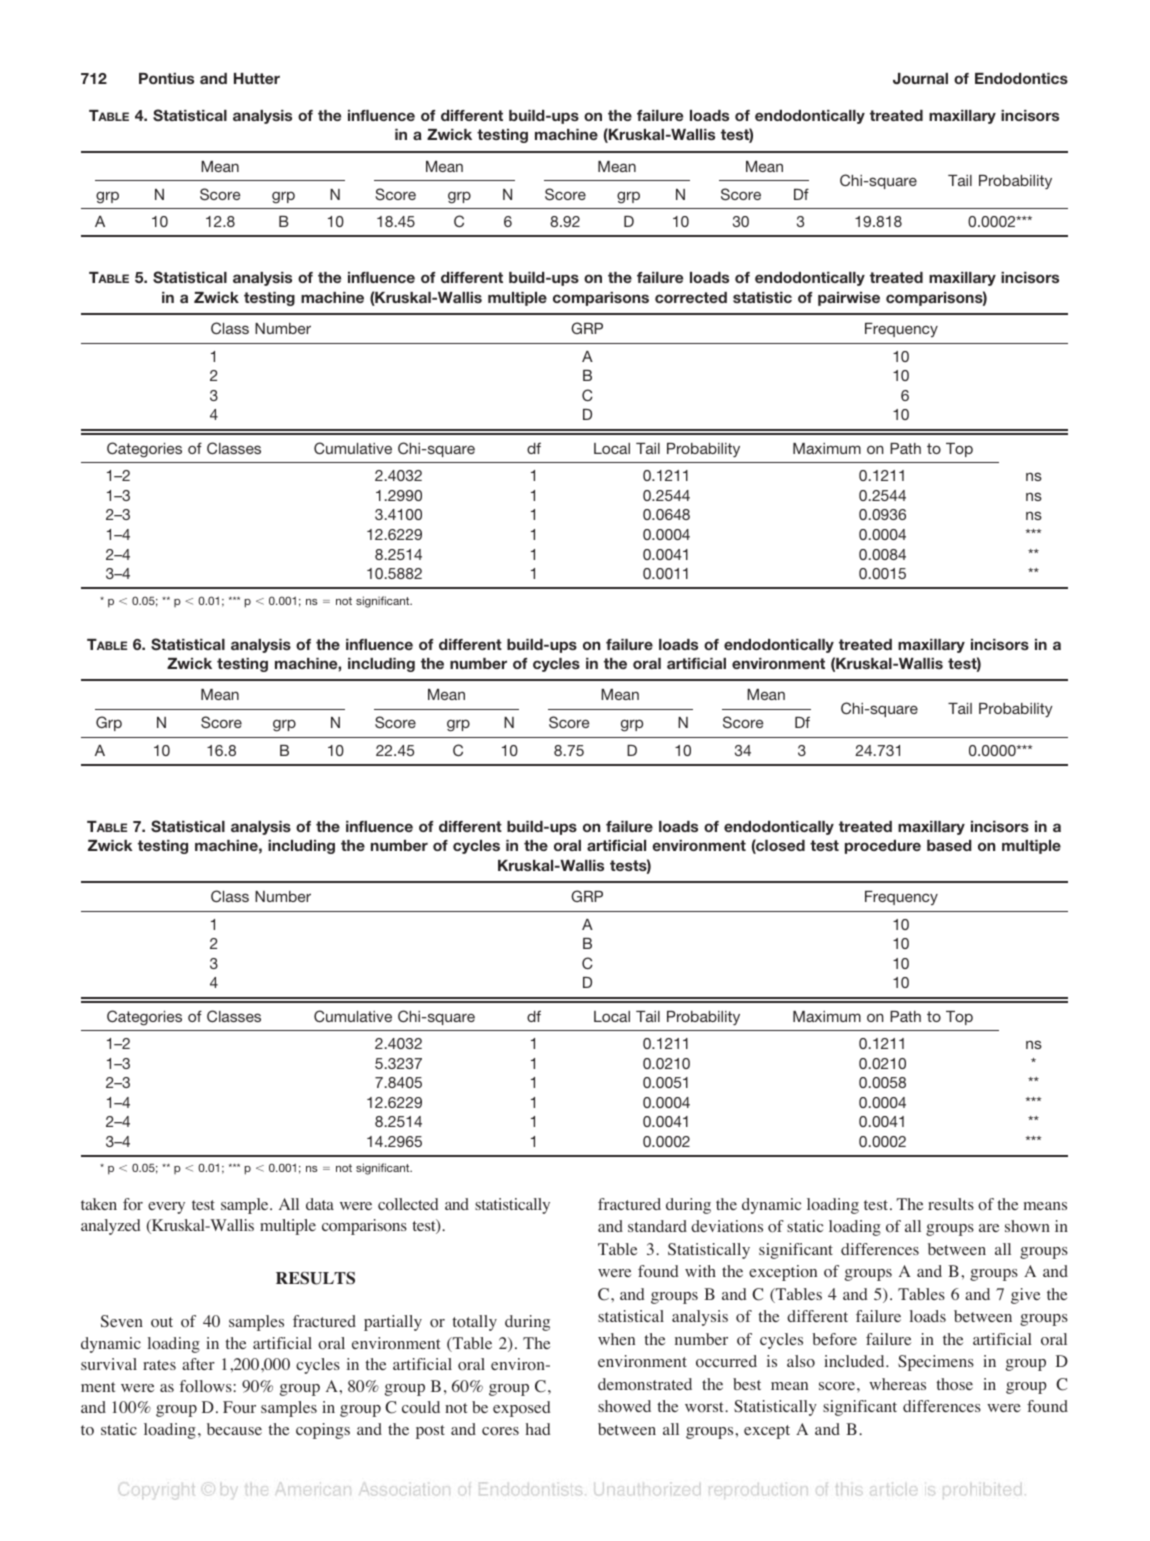  I want to click on corrected, so click(691, 297).
